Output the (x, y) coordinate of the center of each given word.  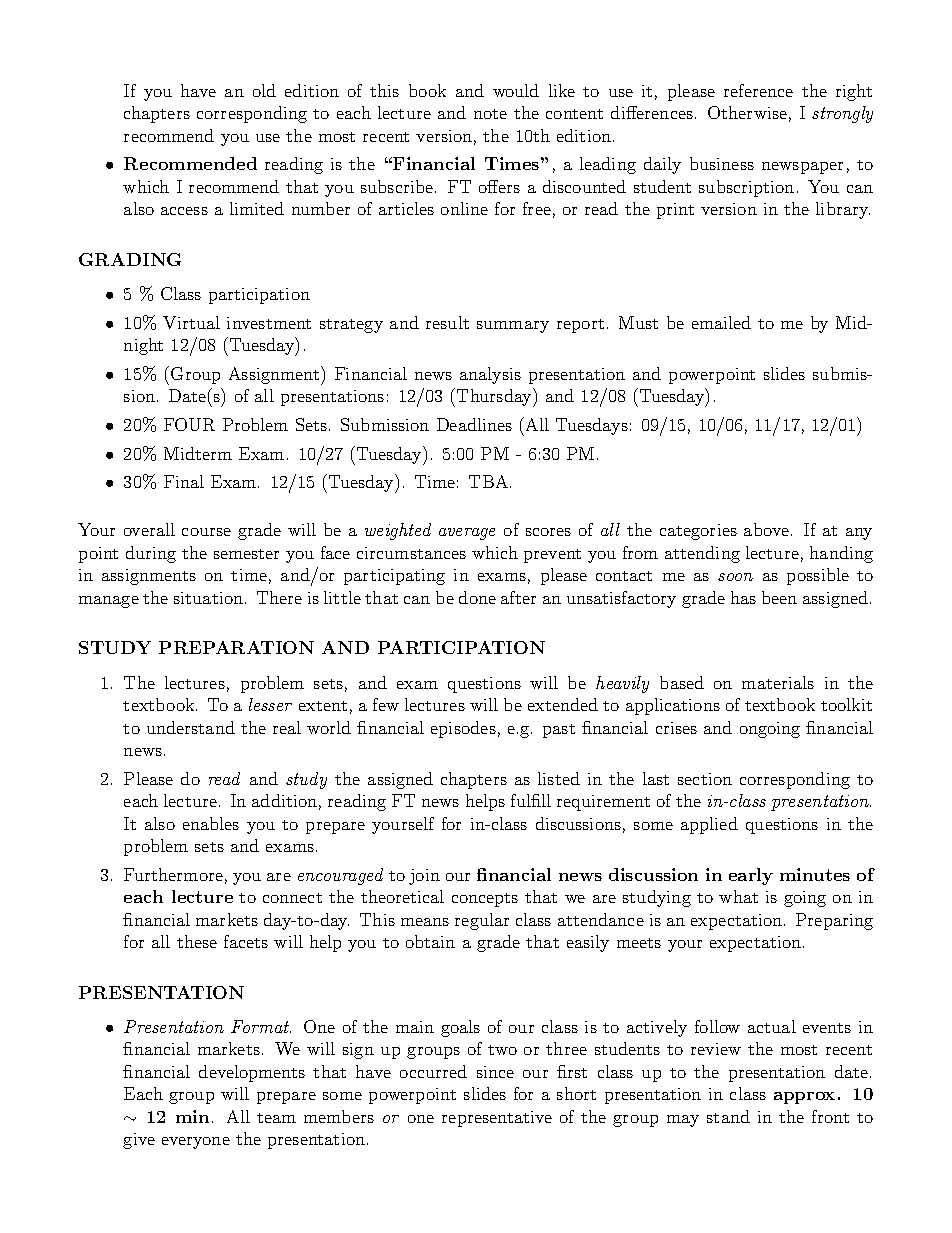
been (779, 597)
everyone (196, 1143)
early (751, 876)
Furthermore (173, 874)
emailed (721, 322)
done (477, 597)
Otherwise (747, 112)
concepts (485, 900)
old (264, 90)
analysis (490, 375)
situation (208, 598)
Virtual (191, 322)
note (490, 114)
